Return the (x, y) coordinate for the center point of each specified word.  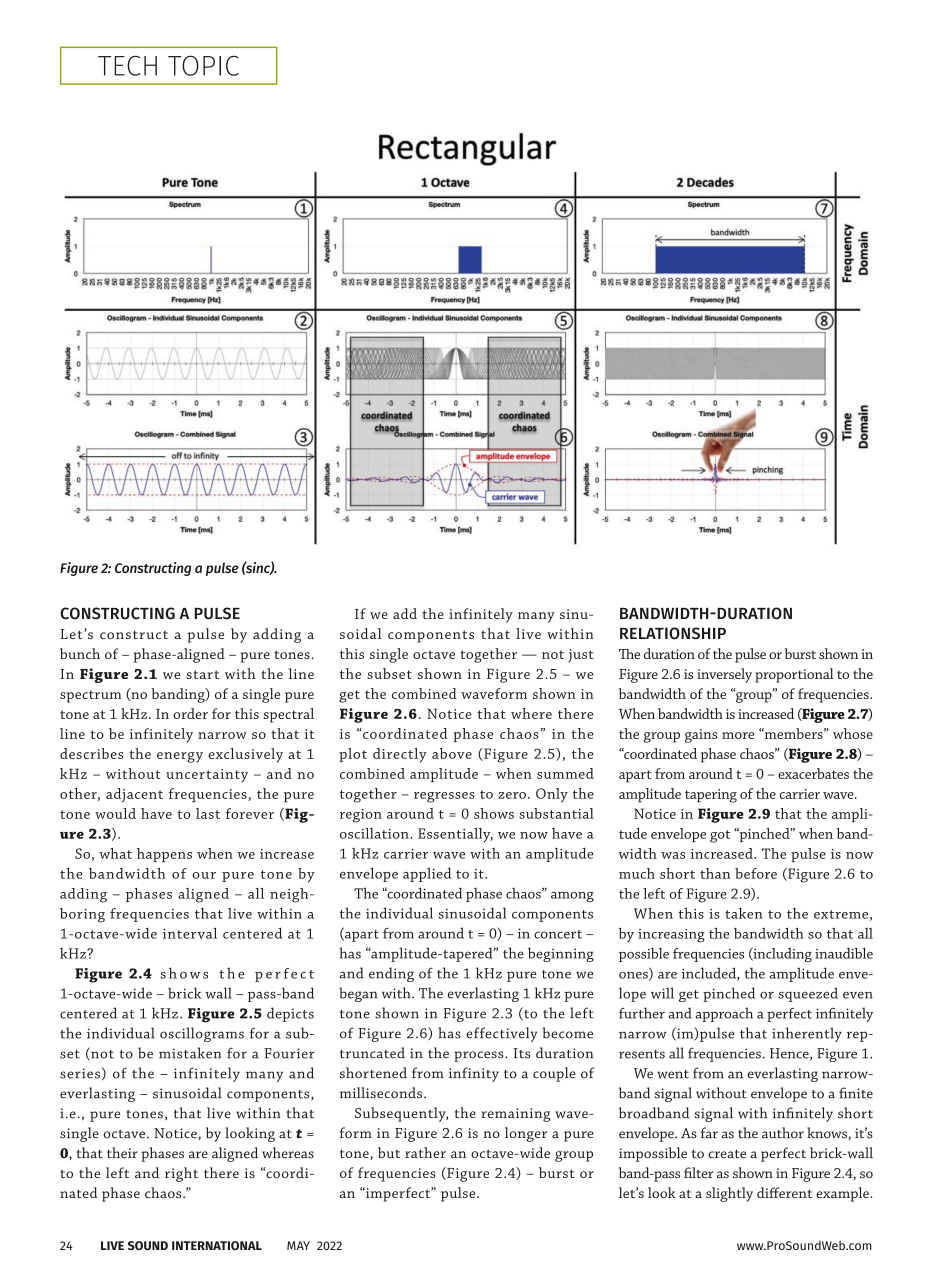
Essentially (455, 835)
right (181, 1174)
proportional (794, 675)
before (756, 873)
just (581, 655)
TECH (127, 65)
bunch (80, 653)
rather (425, 1152)
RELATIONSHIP (673, 633)
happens (164, 855)
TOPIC (203, 65)
